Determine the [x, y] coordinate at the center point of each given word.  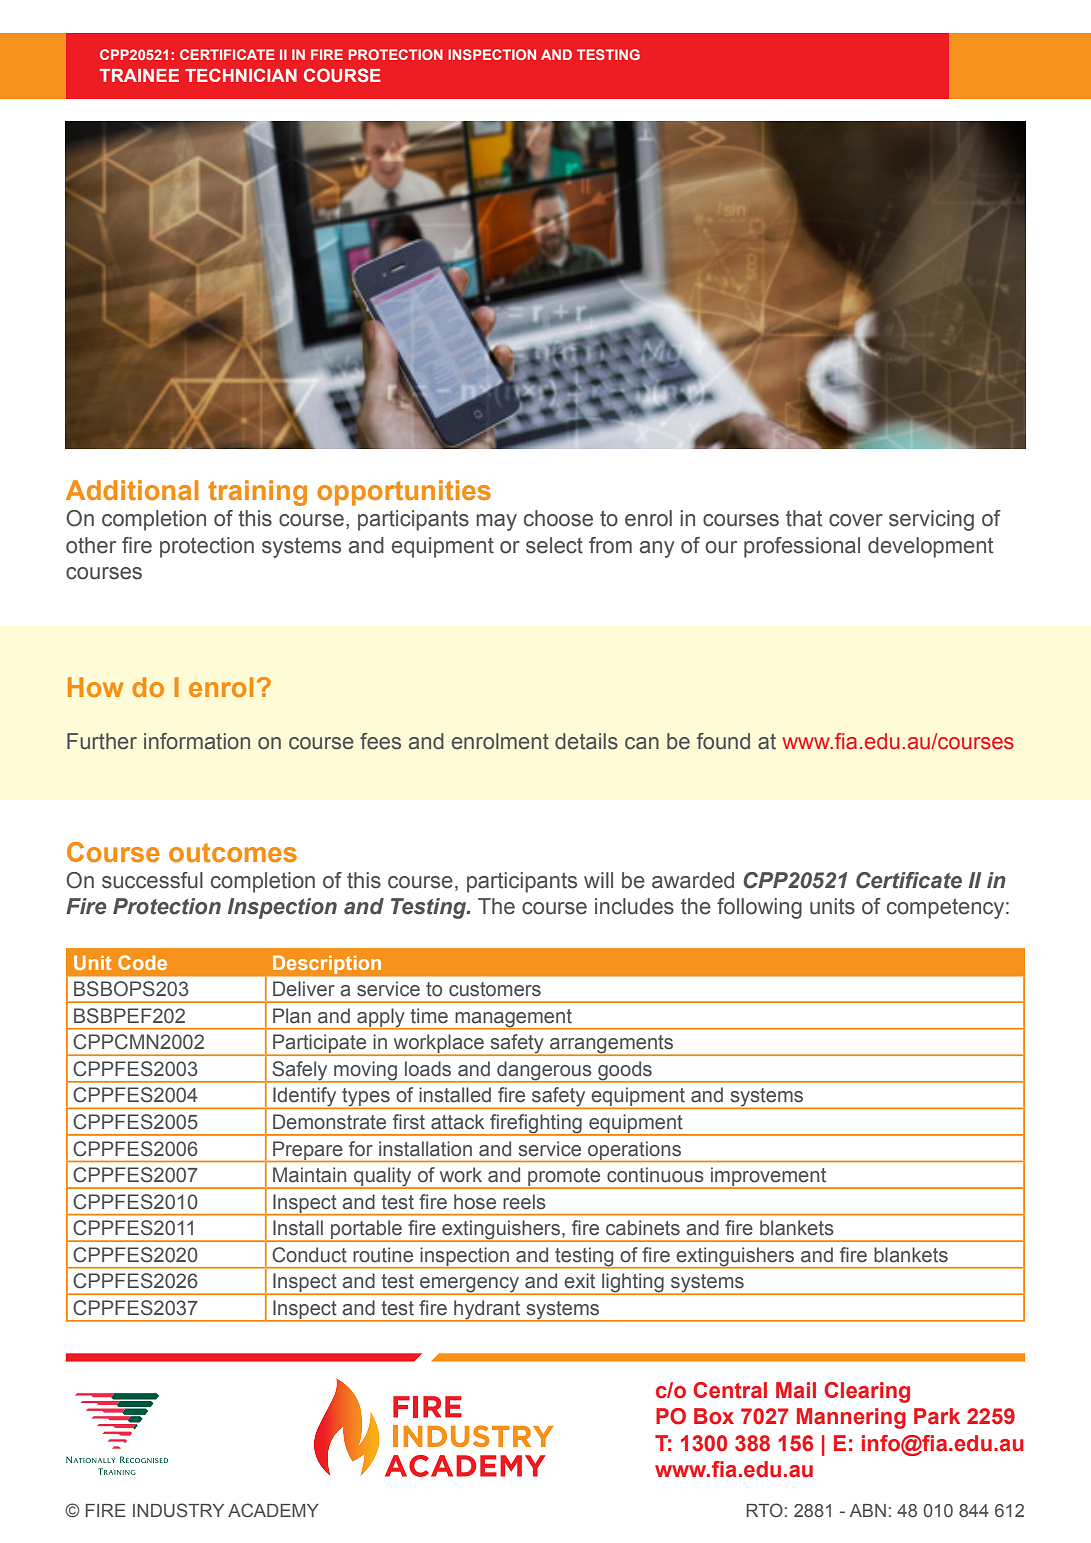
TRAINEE [139, 75]
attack [457, 1122]
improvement [769, 1178]
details [586, 741]
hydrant [487, 1311]
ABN [868, 1510]
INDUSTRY [178, 1510]
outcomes [233, 853]
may [496, 522]
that [804, 518]
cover [856, 520]
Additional [132, 490]
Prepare [308, 1151]
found [723, 741]
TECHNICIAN [241, 75]
